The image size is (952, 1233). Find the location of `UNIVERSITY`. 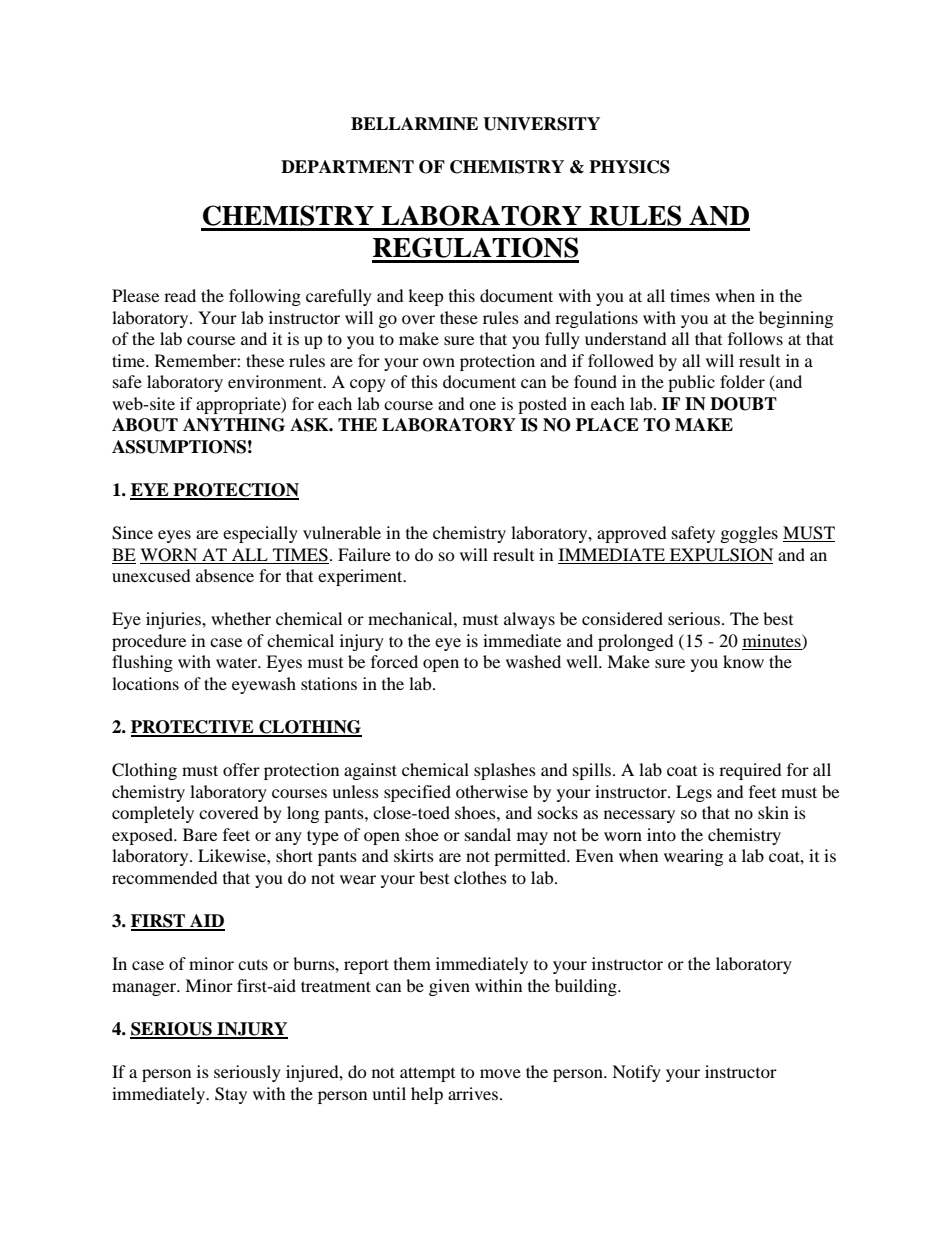

UNIVERSITY is located at coordinates (541, 124).
